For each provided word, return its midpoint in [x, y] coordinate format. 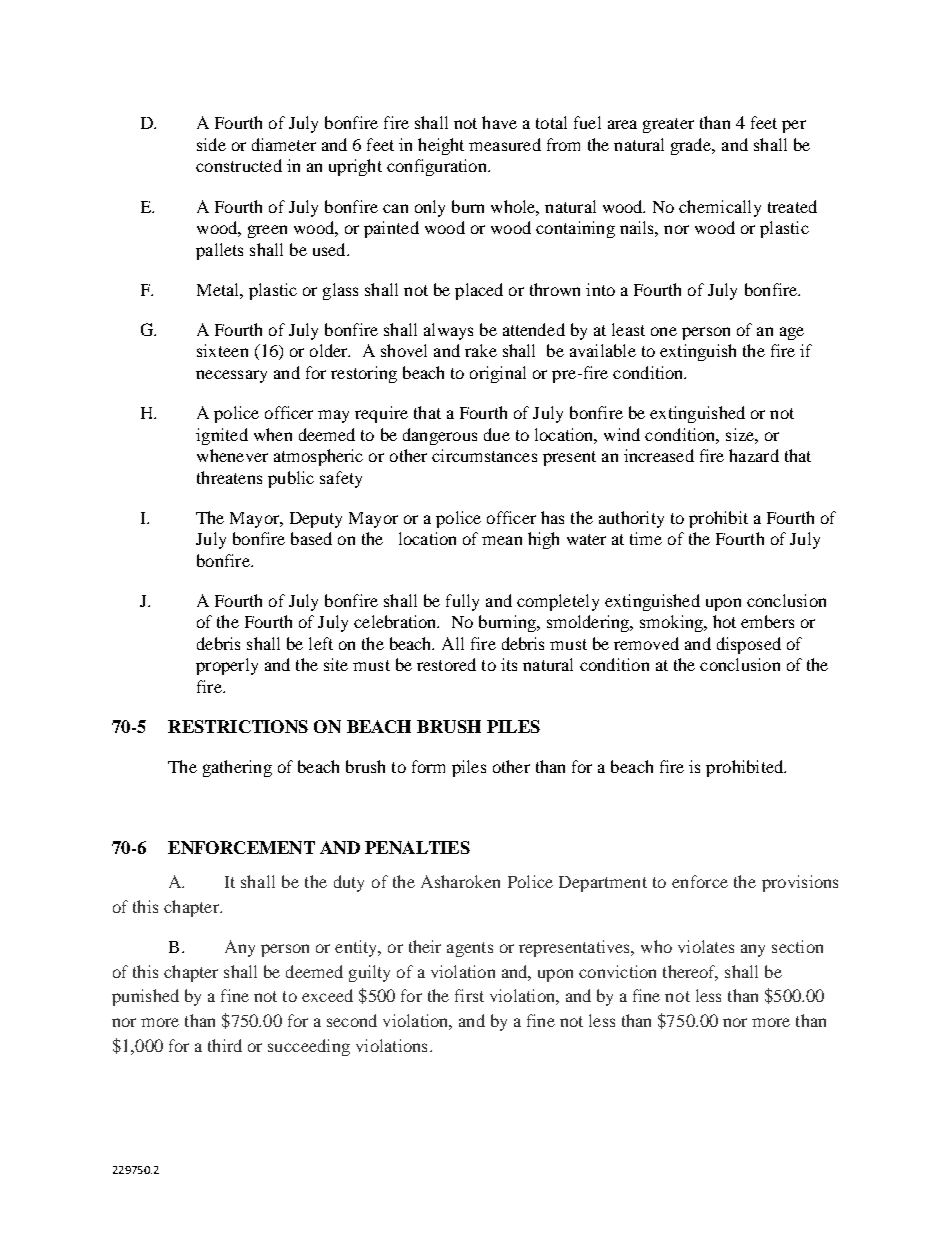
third [225, 1045]
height [441, 146]
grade [692, 146]
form [428, 766]
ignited [222, 436]
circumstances [484, 455]
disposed [749, 645]
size [741, 434]
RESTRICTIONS [238, 726]
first [469, 995]
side [211, 144]
